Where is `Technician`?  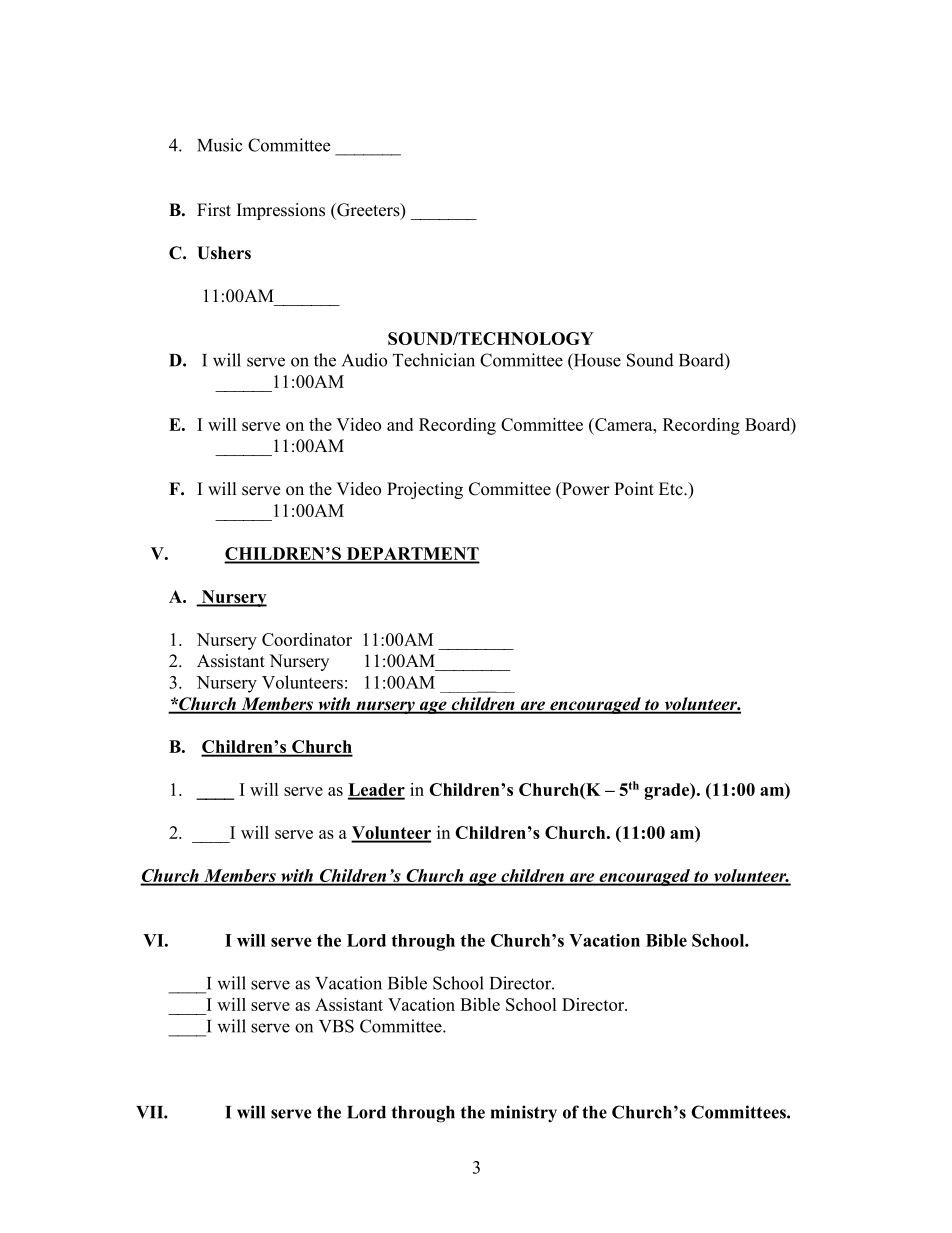
Technician is located at coordinates (434, 360).
